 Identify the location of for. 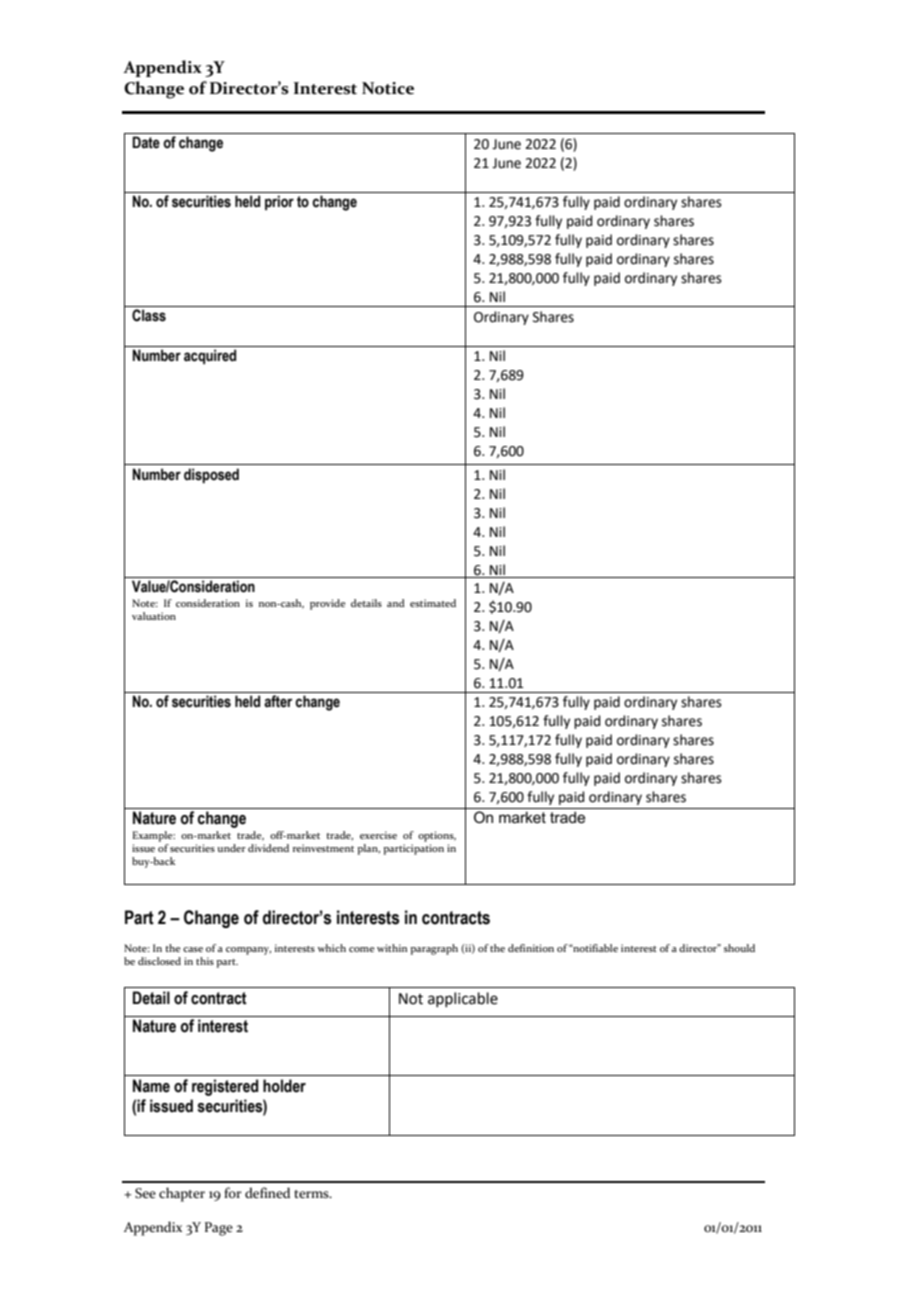
(232, 1192).
